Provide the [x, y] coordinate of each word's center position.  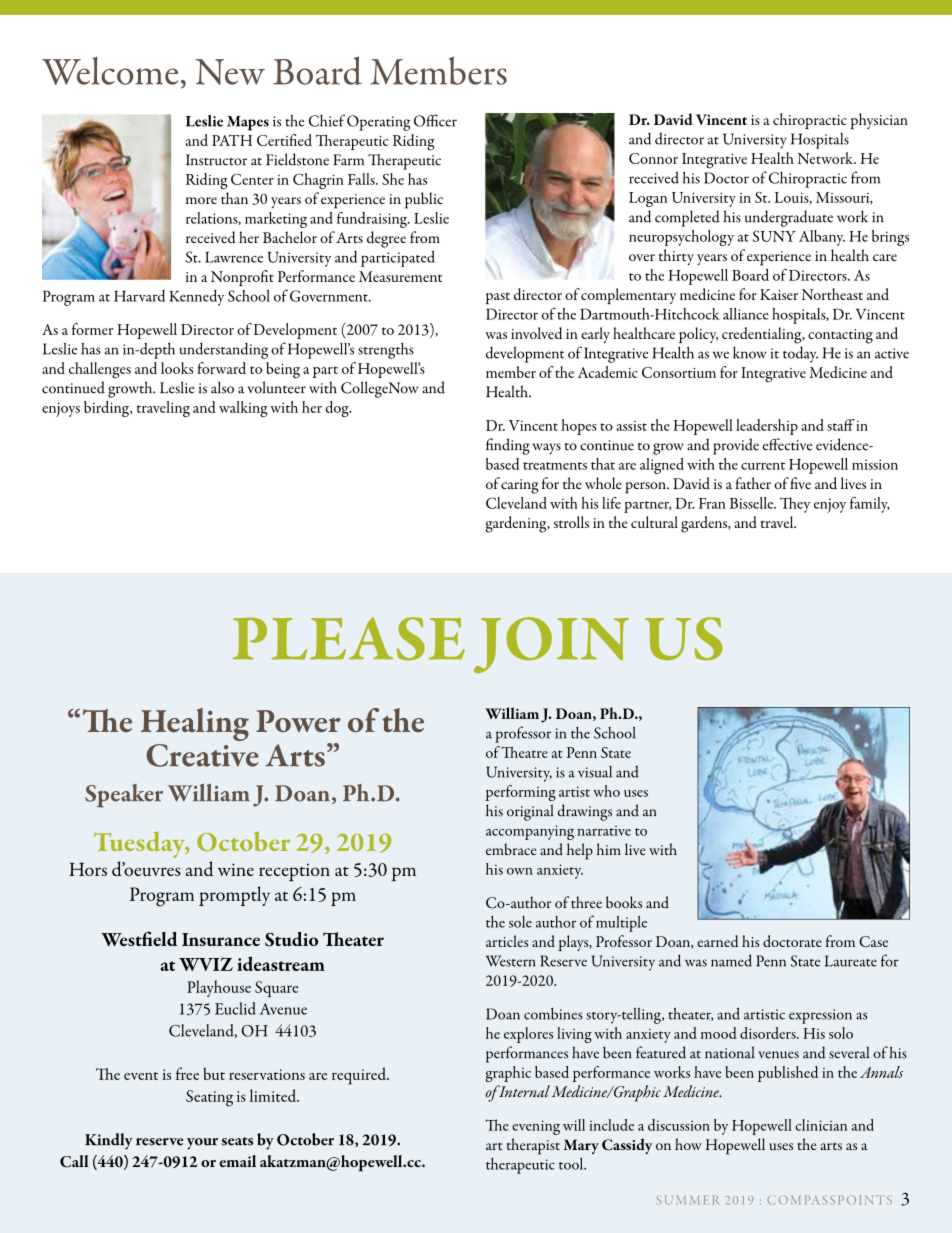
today [800, 354]
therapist [533, 1146]
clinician [821, 1125]
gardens [705, 524]
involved [536, 333]
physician [879, 121]
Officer [435, 120]
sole [520, 922]
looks [177, 368]
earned [718, 941]
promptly [234, 896]
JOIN [551, 645]
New [230, 72]
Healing [195, 724]
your [202, 1144]
